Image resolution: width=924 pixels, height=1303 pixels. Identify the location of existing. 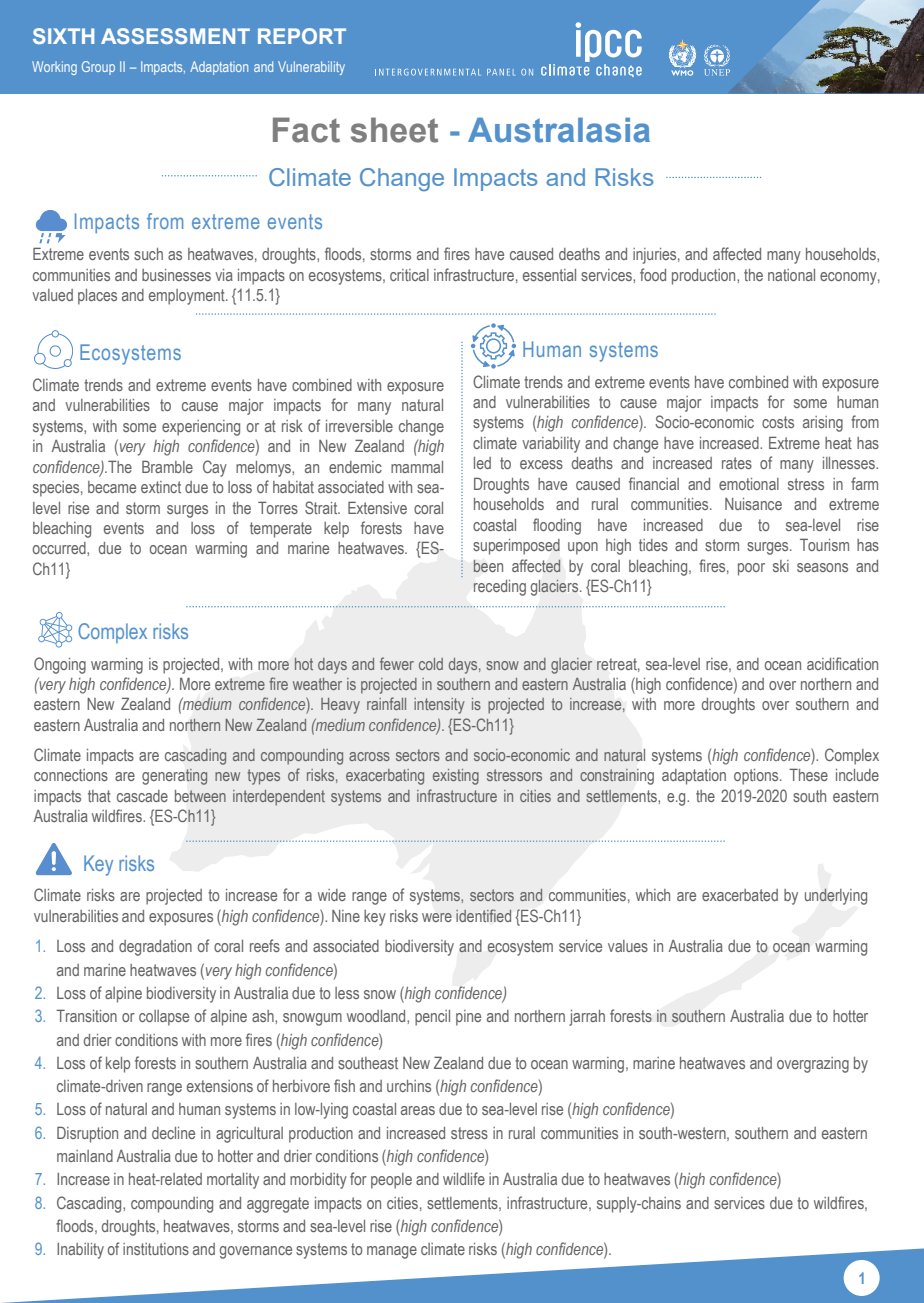
(456, 777).
